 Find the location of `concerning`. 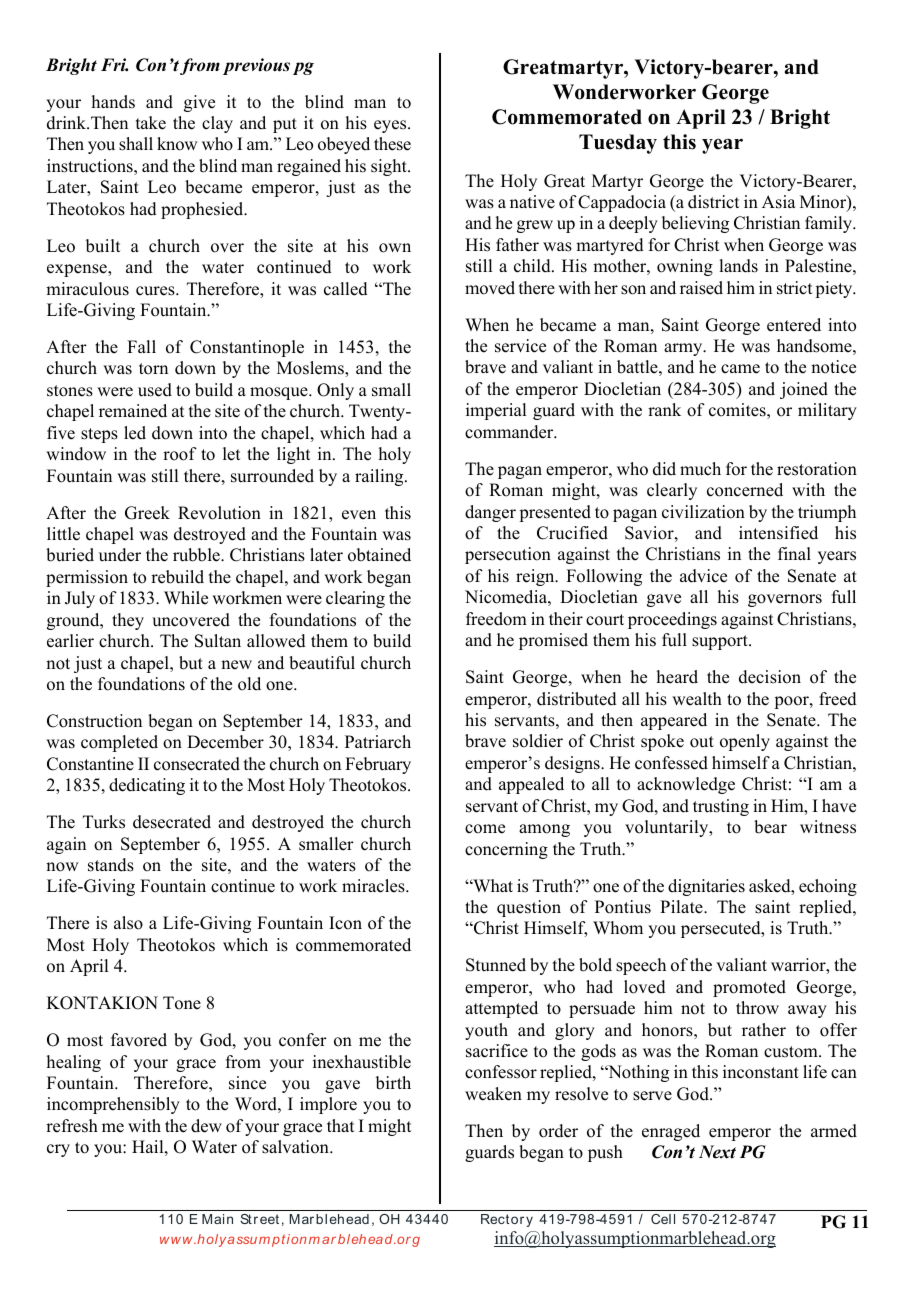

concerning is located at coordinates (506, 850).
